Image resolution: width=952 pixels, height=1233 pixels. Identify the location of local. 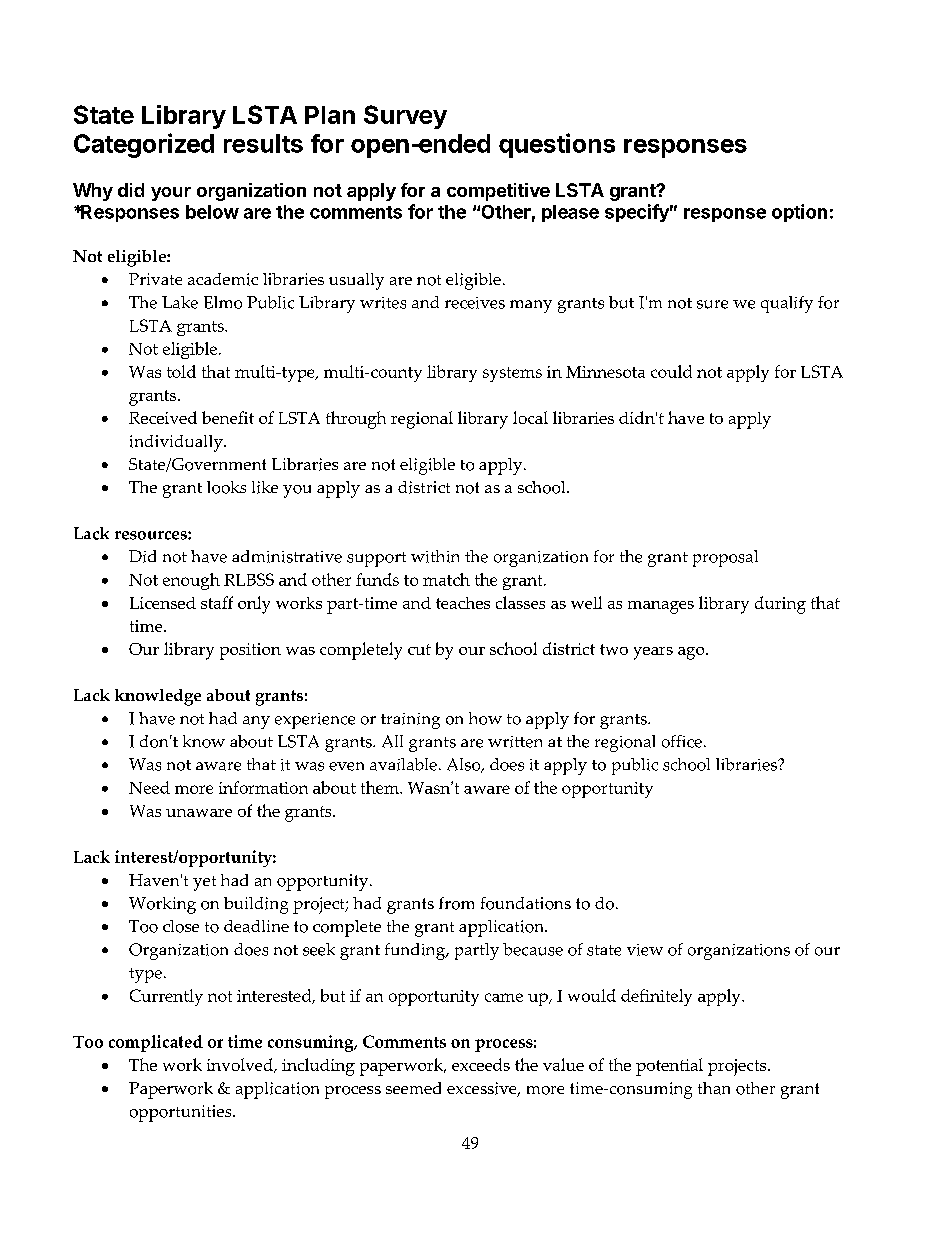
(530, 417).
